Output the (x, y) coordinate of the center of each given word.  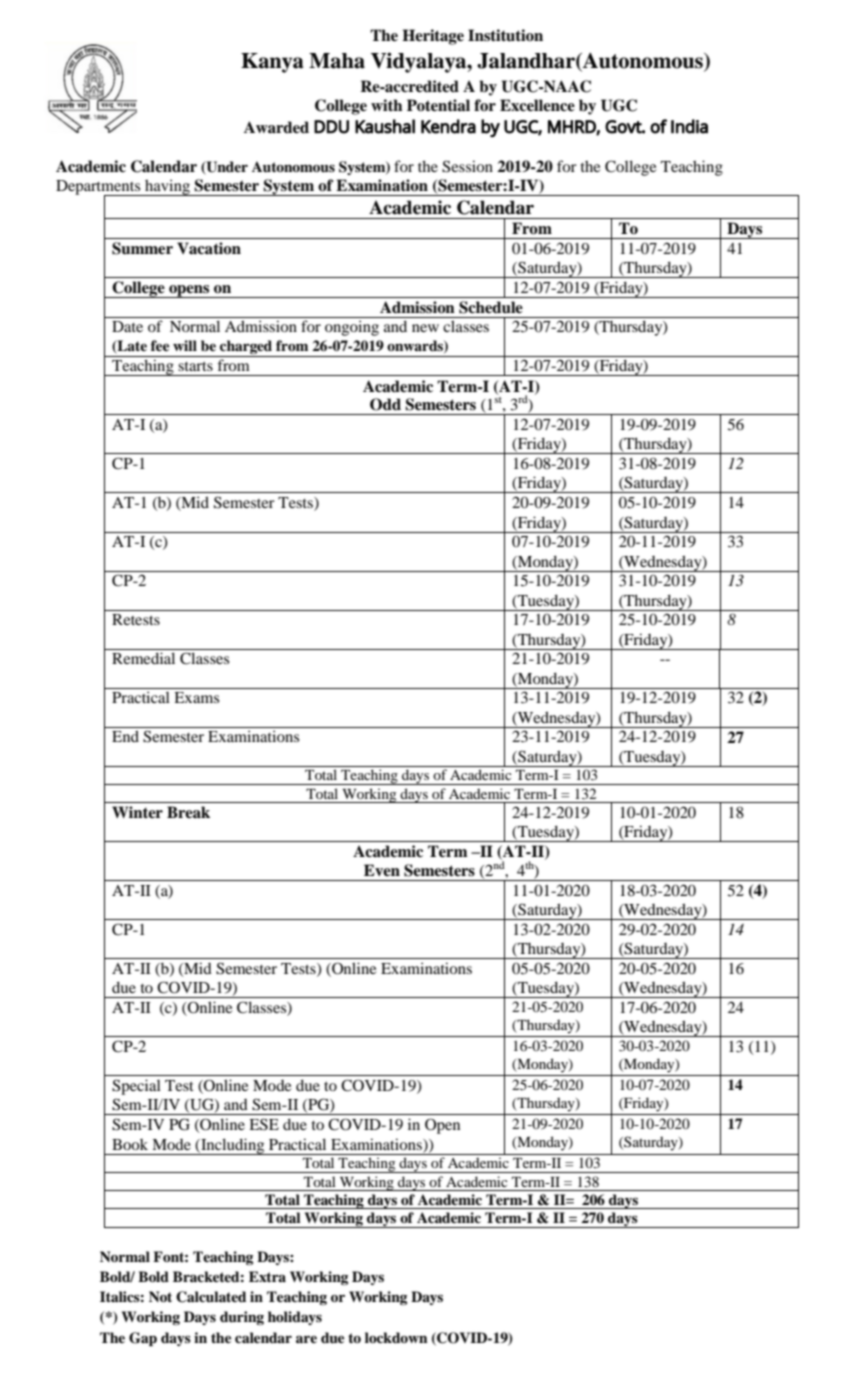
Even (382, 870)
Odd (385, 404)
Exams (196, 697)
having (168, 187)
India (689, 126)
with (387, 105)
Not (160, 1296)
